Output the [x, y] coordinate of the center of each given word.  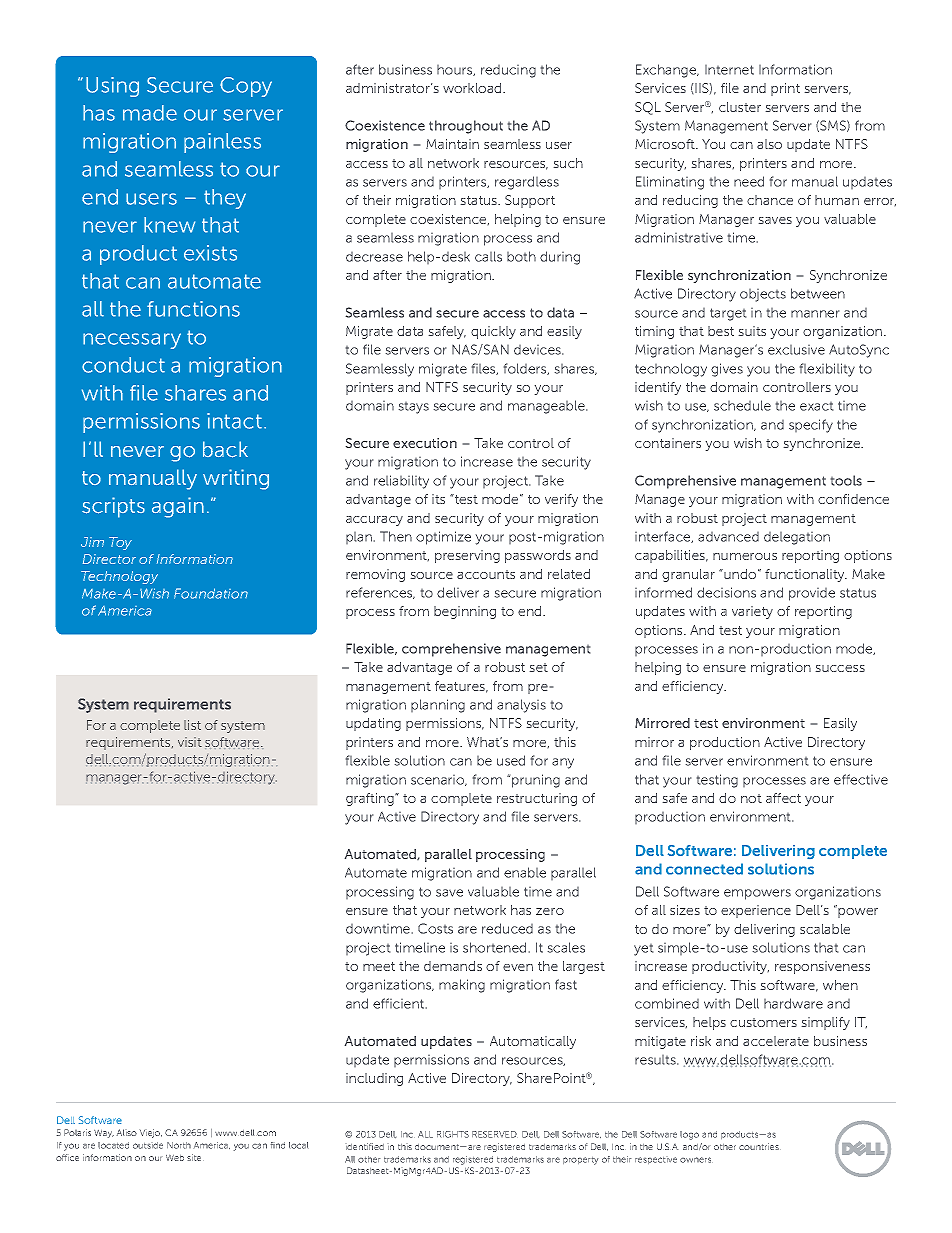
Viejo [151, 1133]
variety [752, 612]
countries [759, 1146]
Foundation [211, 593]
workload [473, 88]
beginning [465, 612]
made [150, 113]
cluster [740, 107]
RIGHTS [453, 1134]
